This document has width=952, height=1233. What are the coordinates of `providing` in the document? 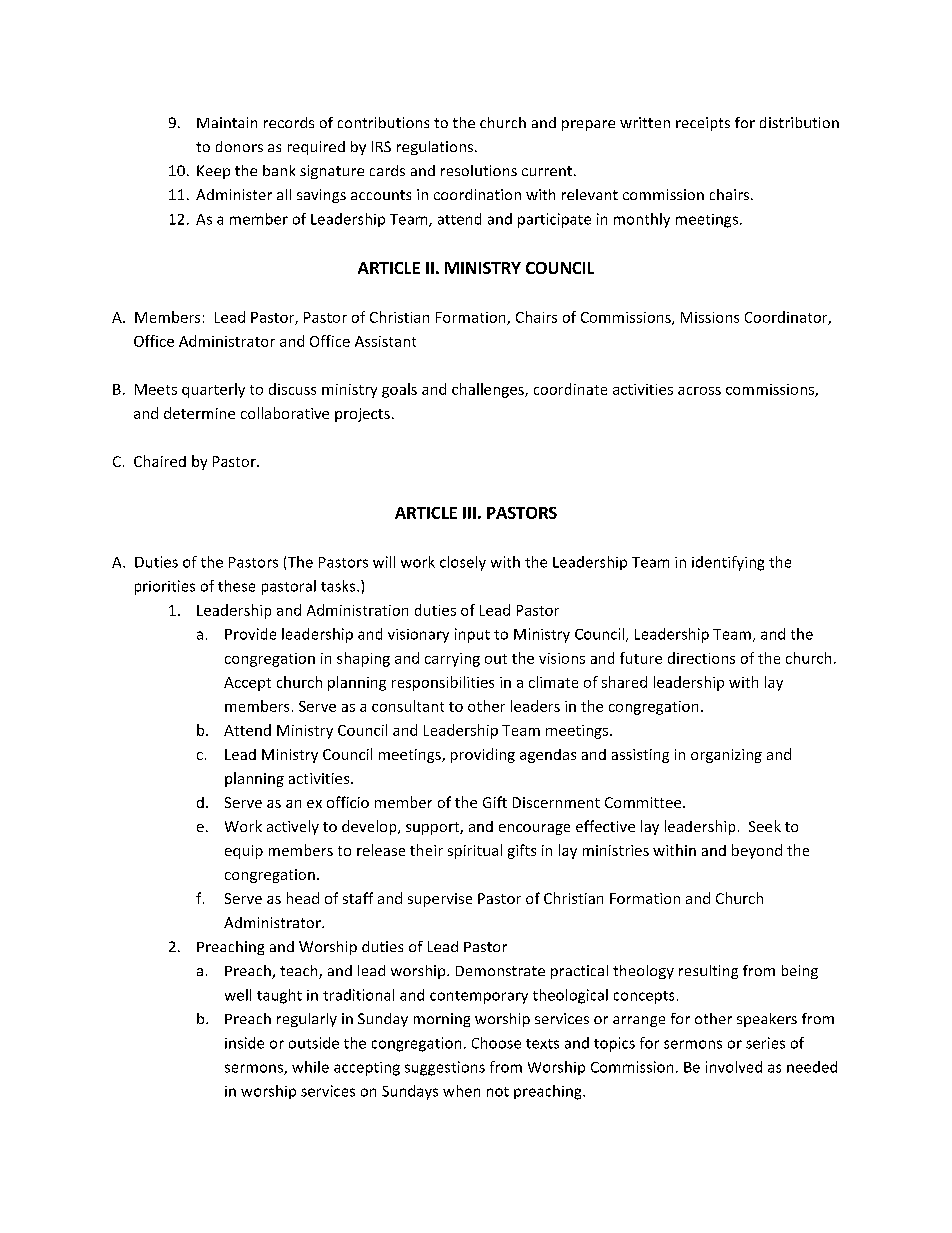 It's located at (483, 755).
